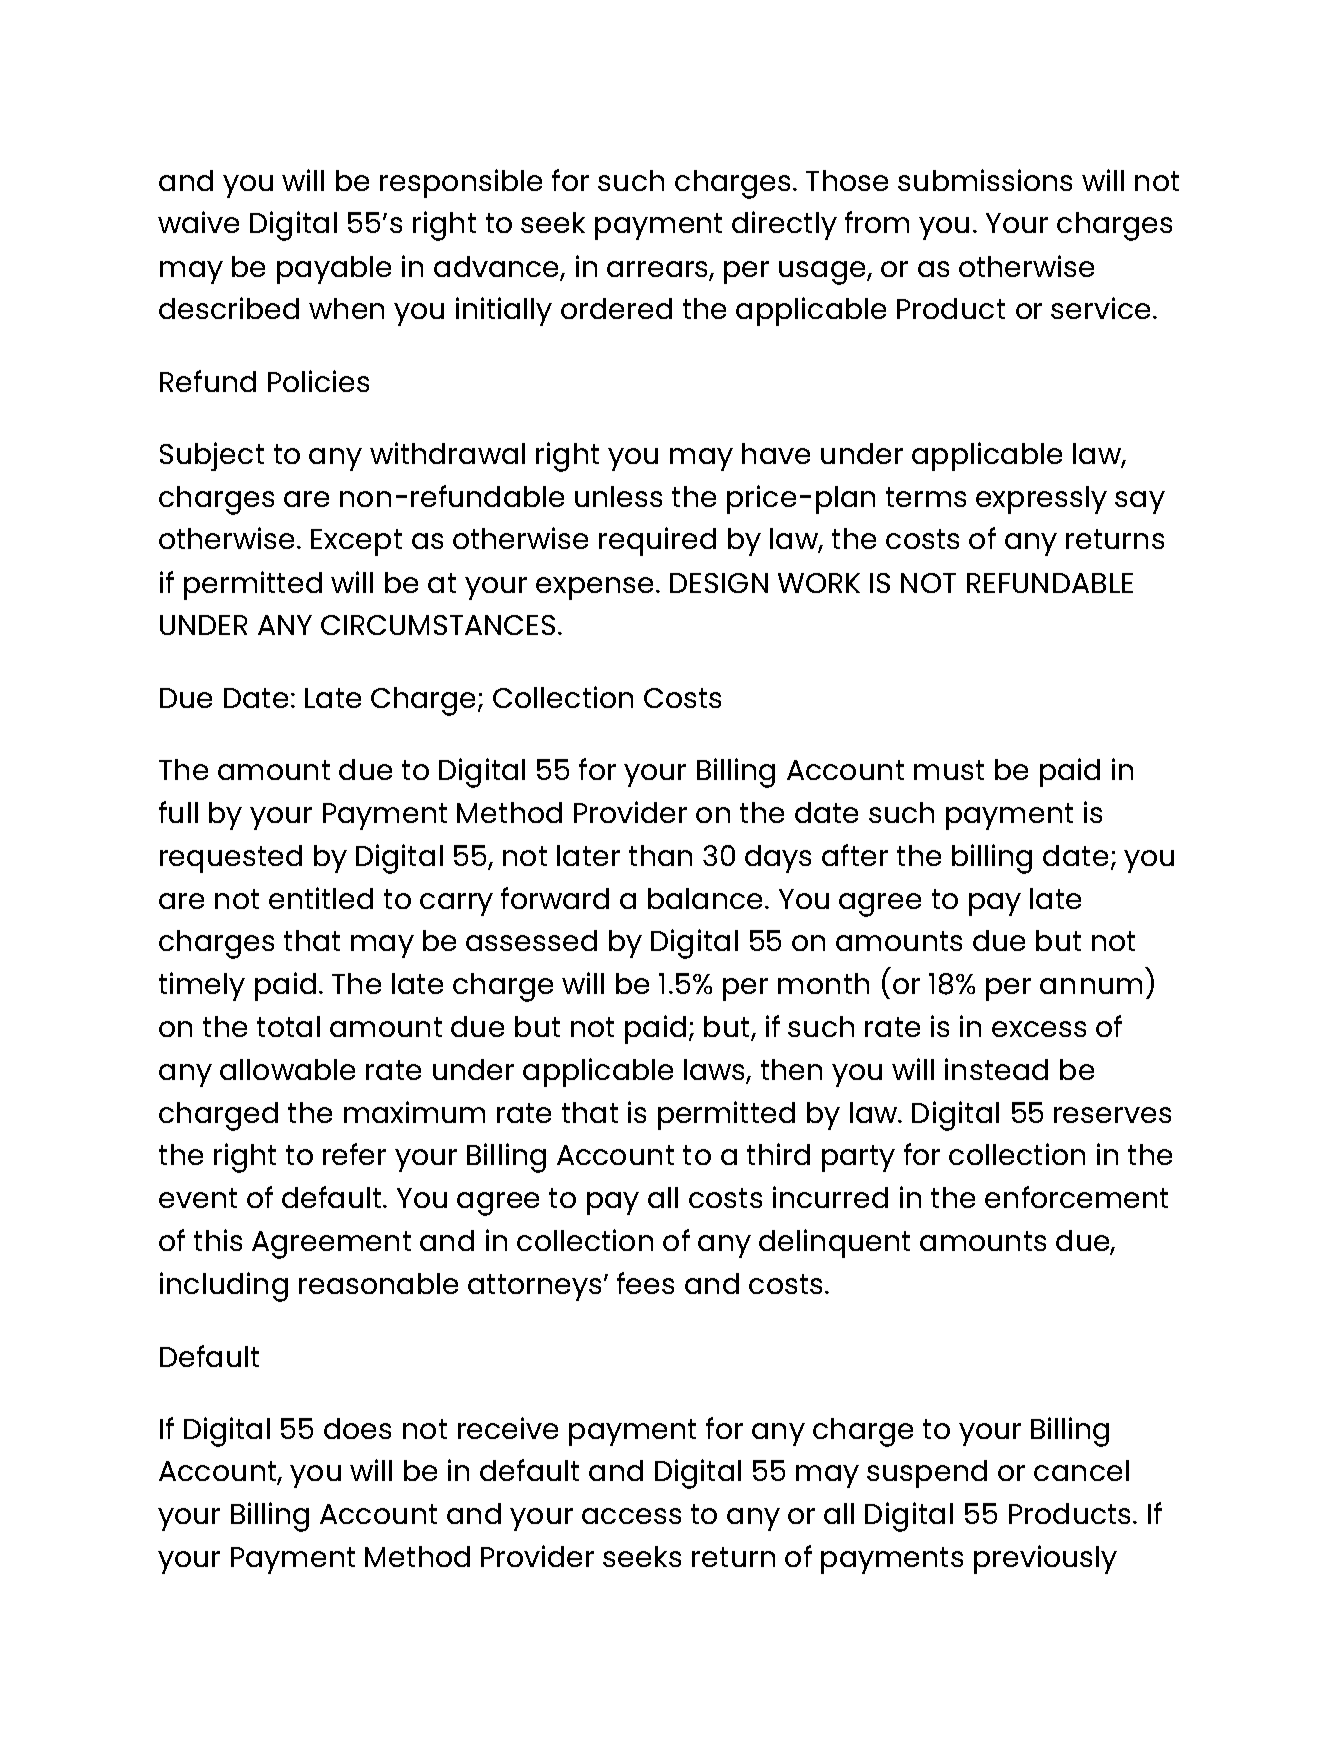  What do you see at coordinates (631, 1516) in the document?
I see `access` at bounding box center [631, 1516].
